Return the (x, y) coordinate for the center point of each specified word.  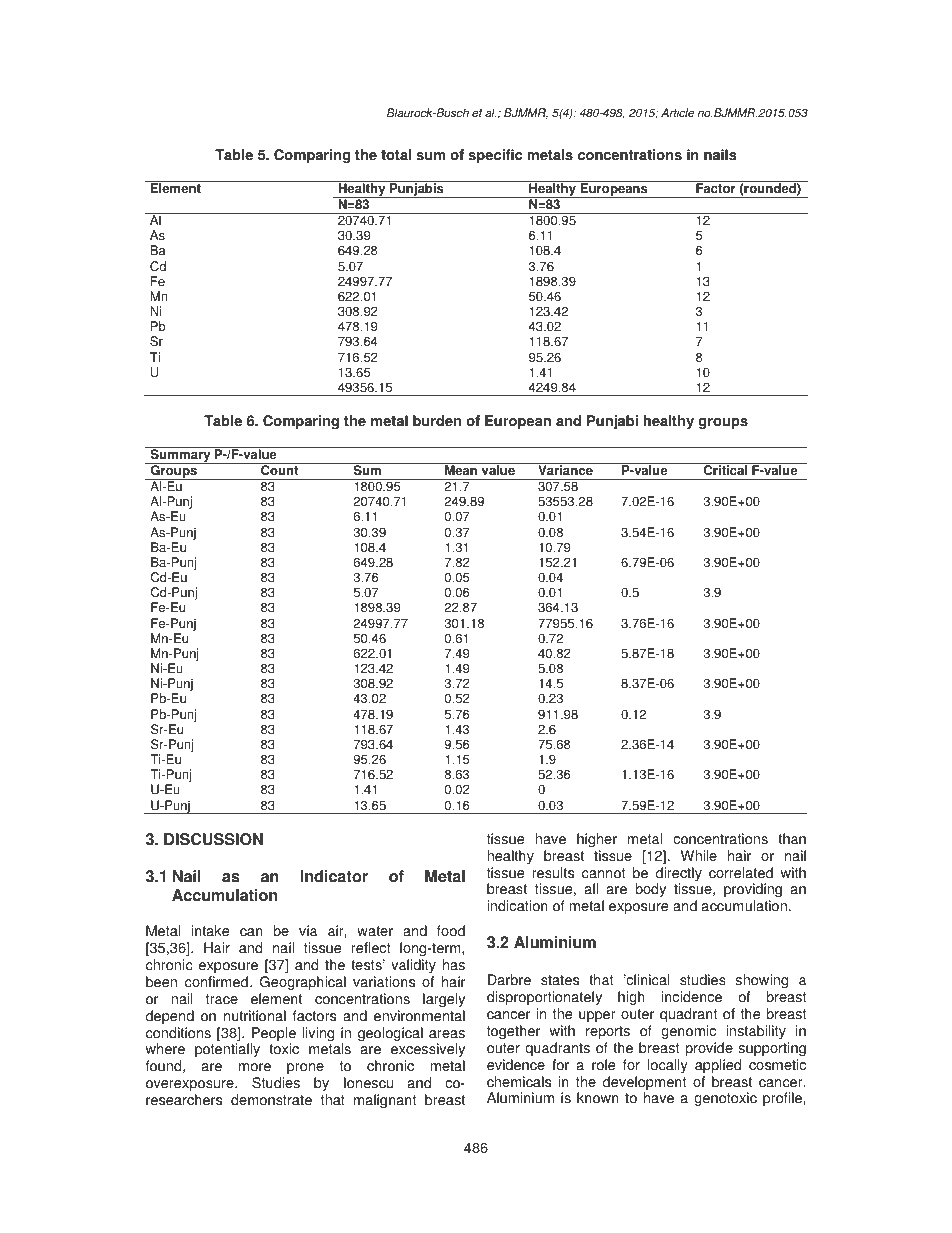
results (553, 873)
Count (280, 469)
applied (718, 1066)
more (255, 1067)
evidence (516, 1065)
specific (496, 156)
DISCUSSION (213, 839)
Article (677, 113)
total (396, 155)
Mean (461, 469)
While (699, 856)
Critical (725, 469)
